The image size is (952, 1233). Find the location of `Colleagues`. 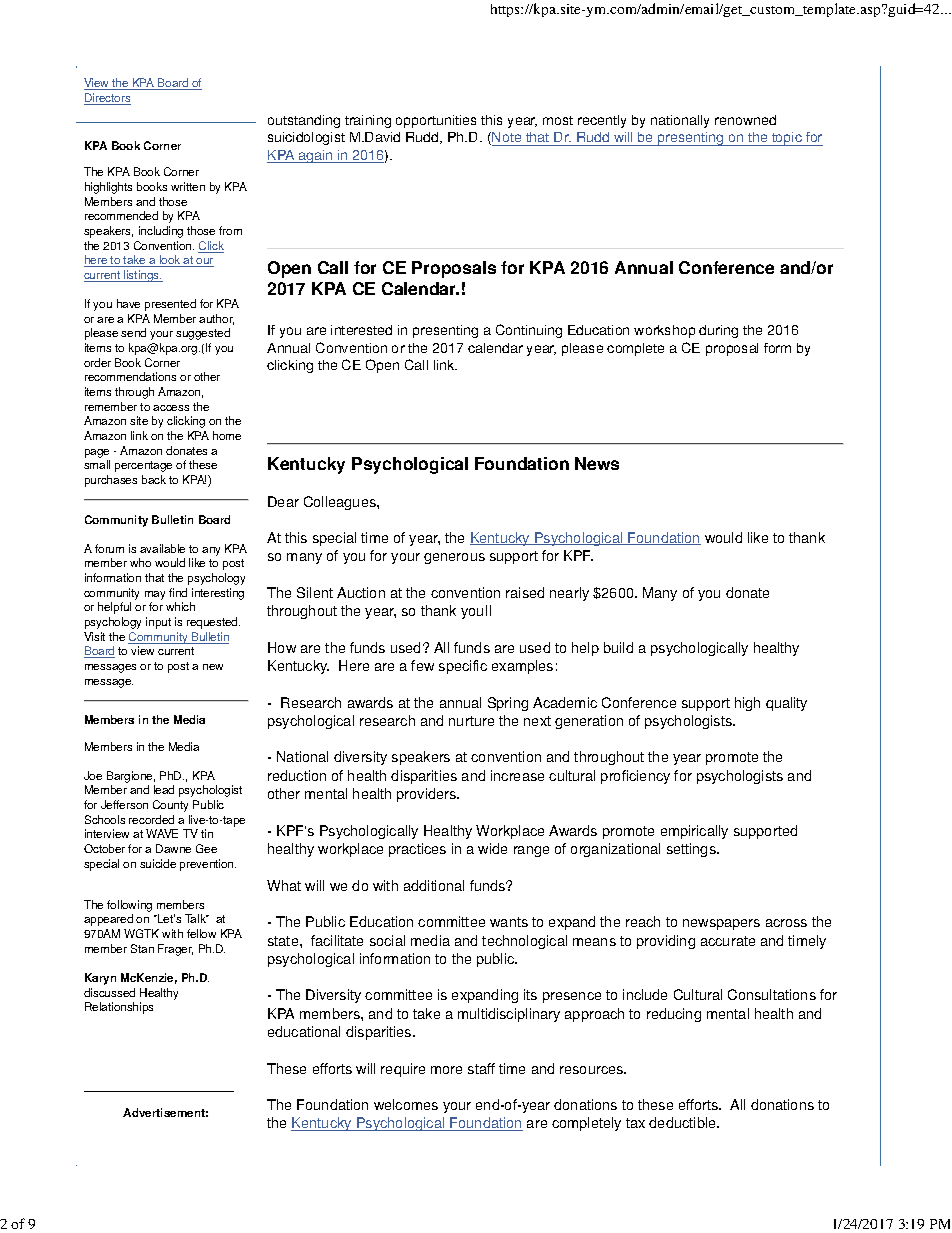

Colleagues is located at coordinates (341, 503).
